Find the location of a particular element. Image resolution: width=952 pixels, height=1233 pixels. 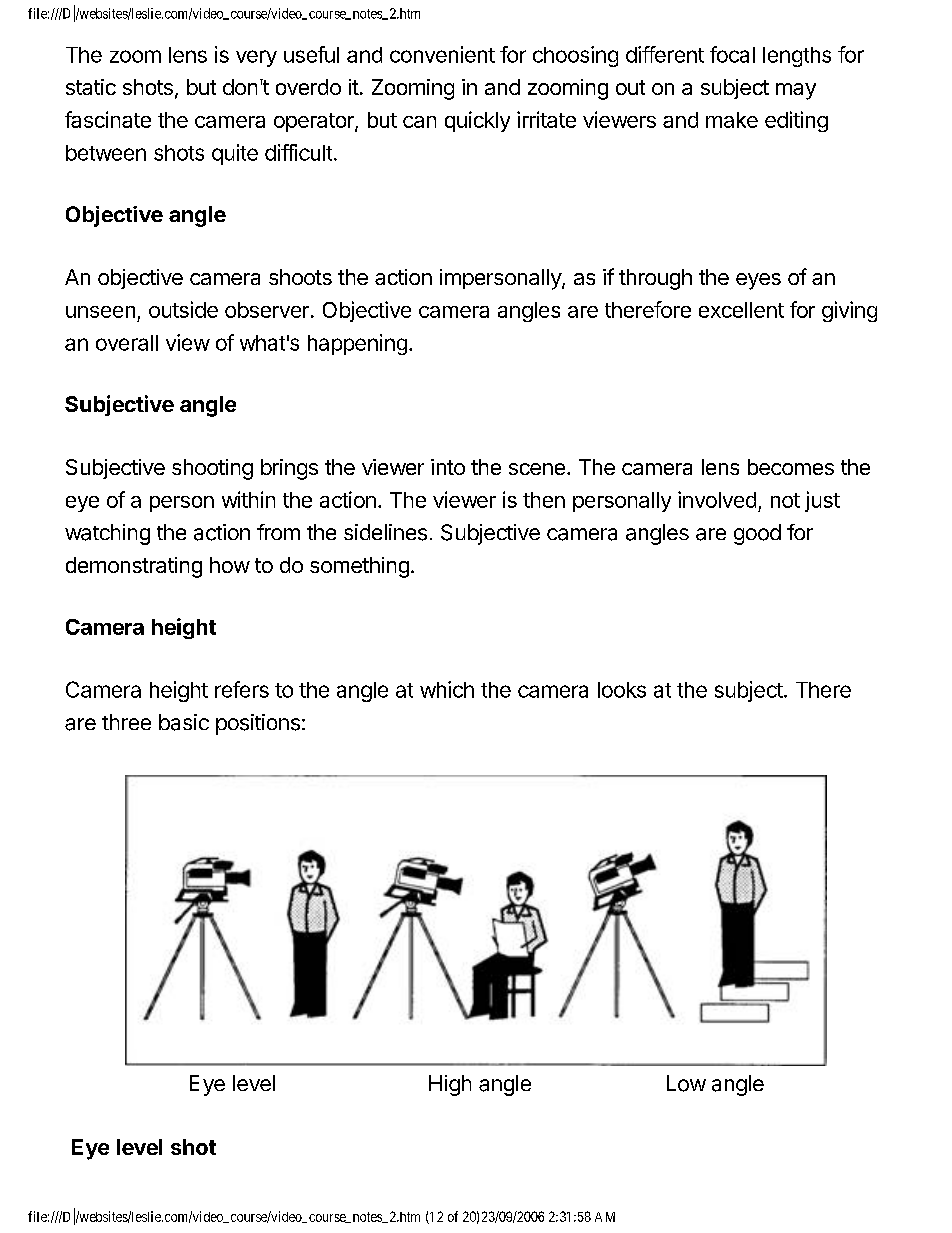

into is located at coordinates (448, 467).
